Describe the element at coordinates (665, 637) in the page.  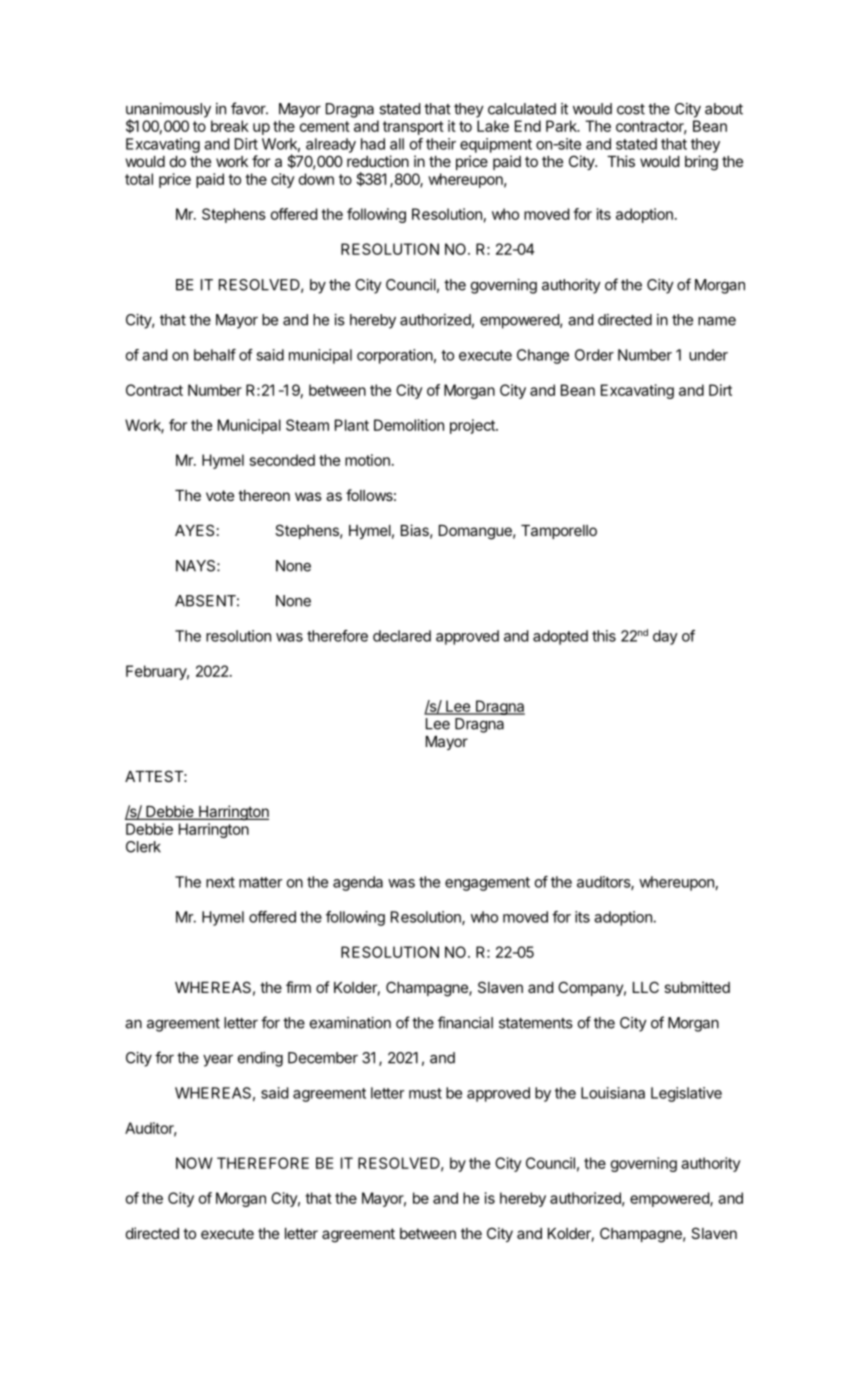
I see `day` at that location.
